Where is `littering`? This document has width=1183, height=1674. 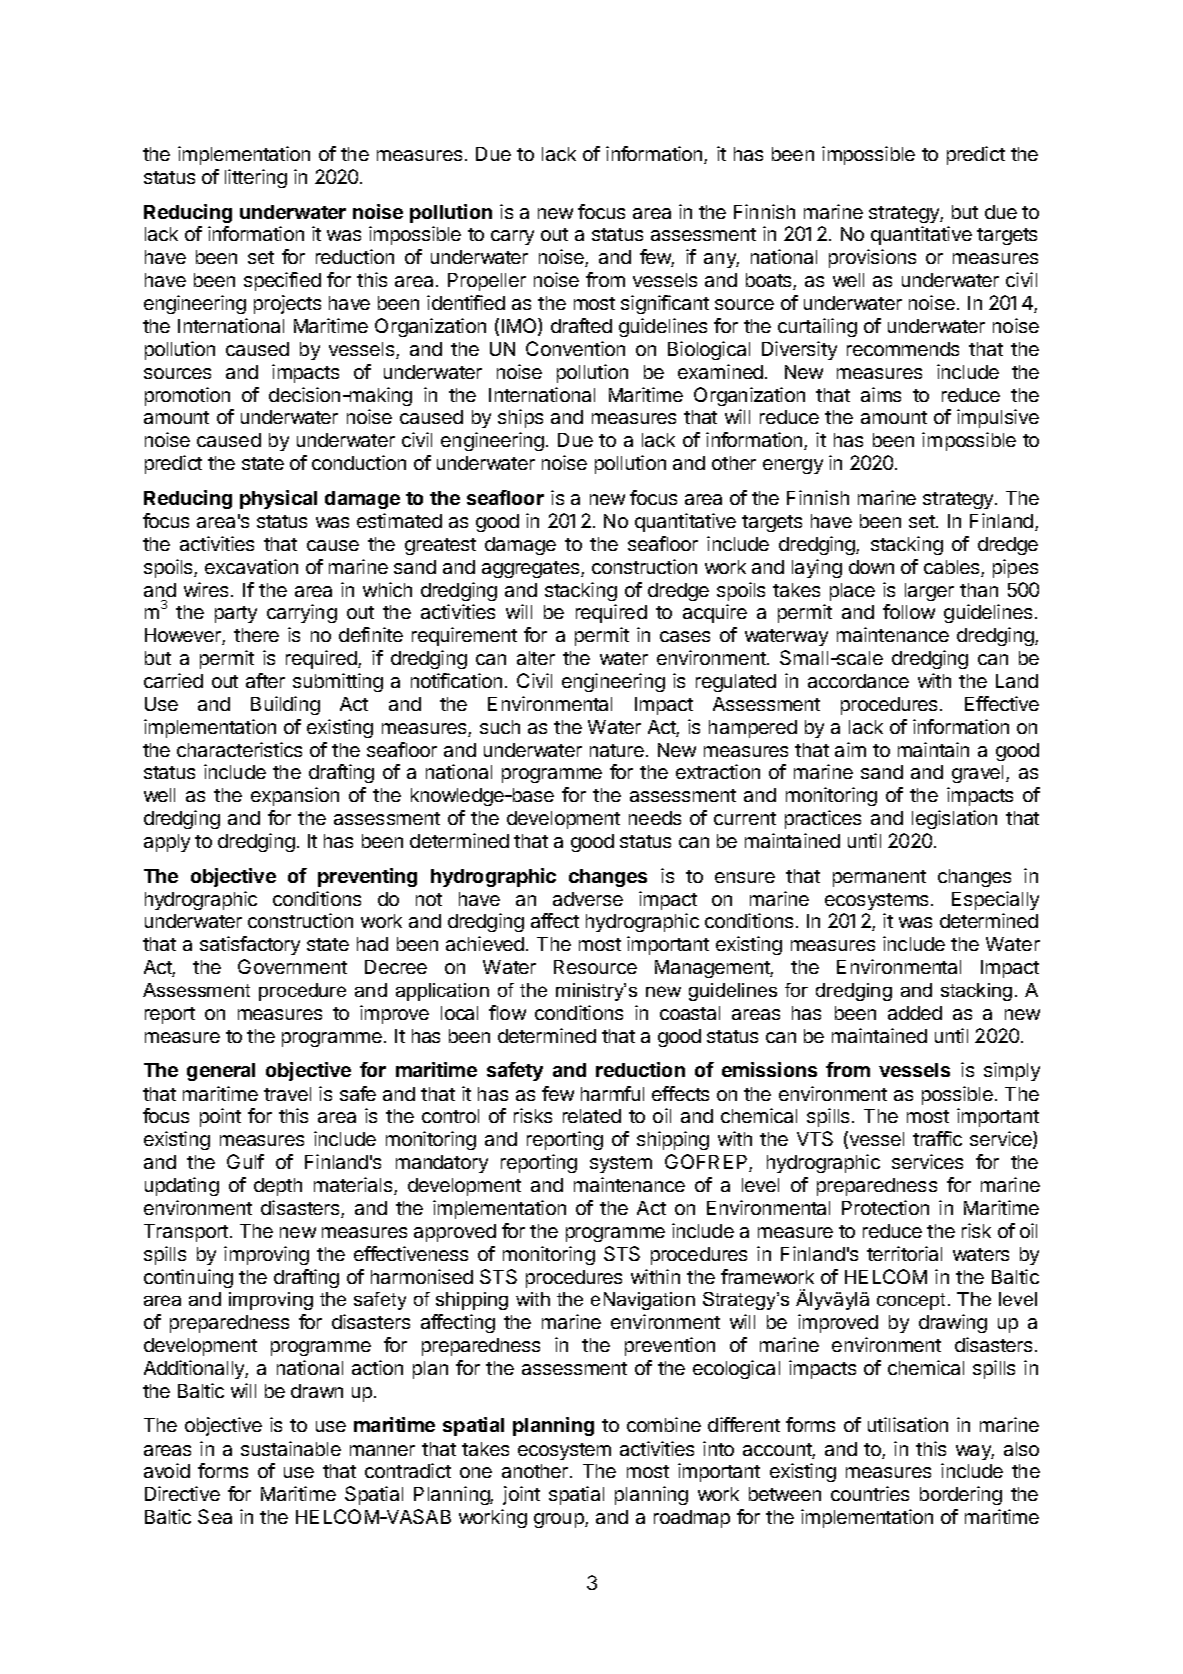 littering is located at coordinates (256, 178).
